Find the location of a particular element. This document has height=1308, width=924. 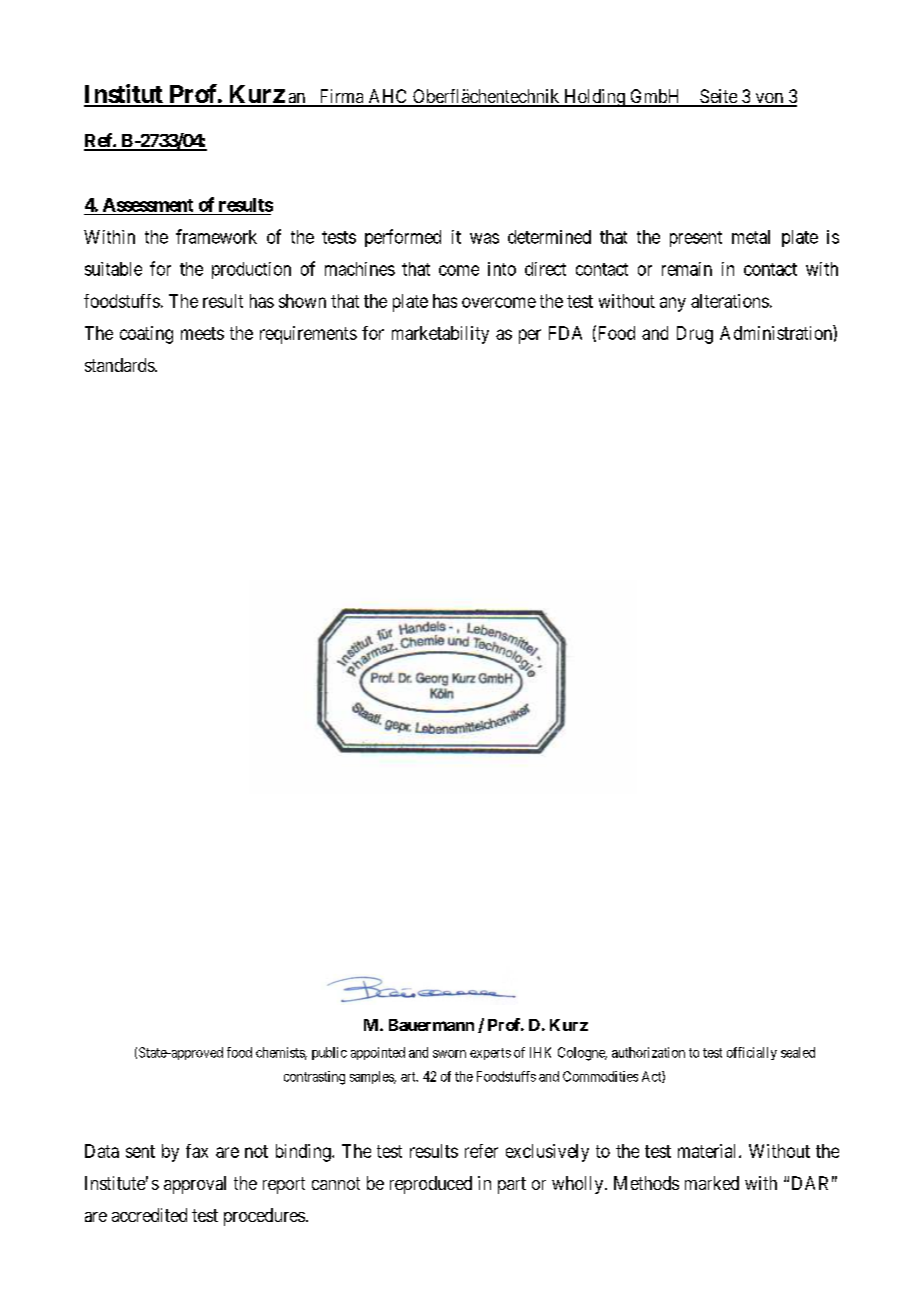

standards is located at coordinates (120, 365).
